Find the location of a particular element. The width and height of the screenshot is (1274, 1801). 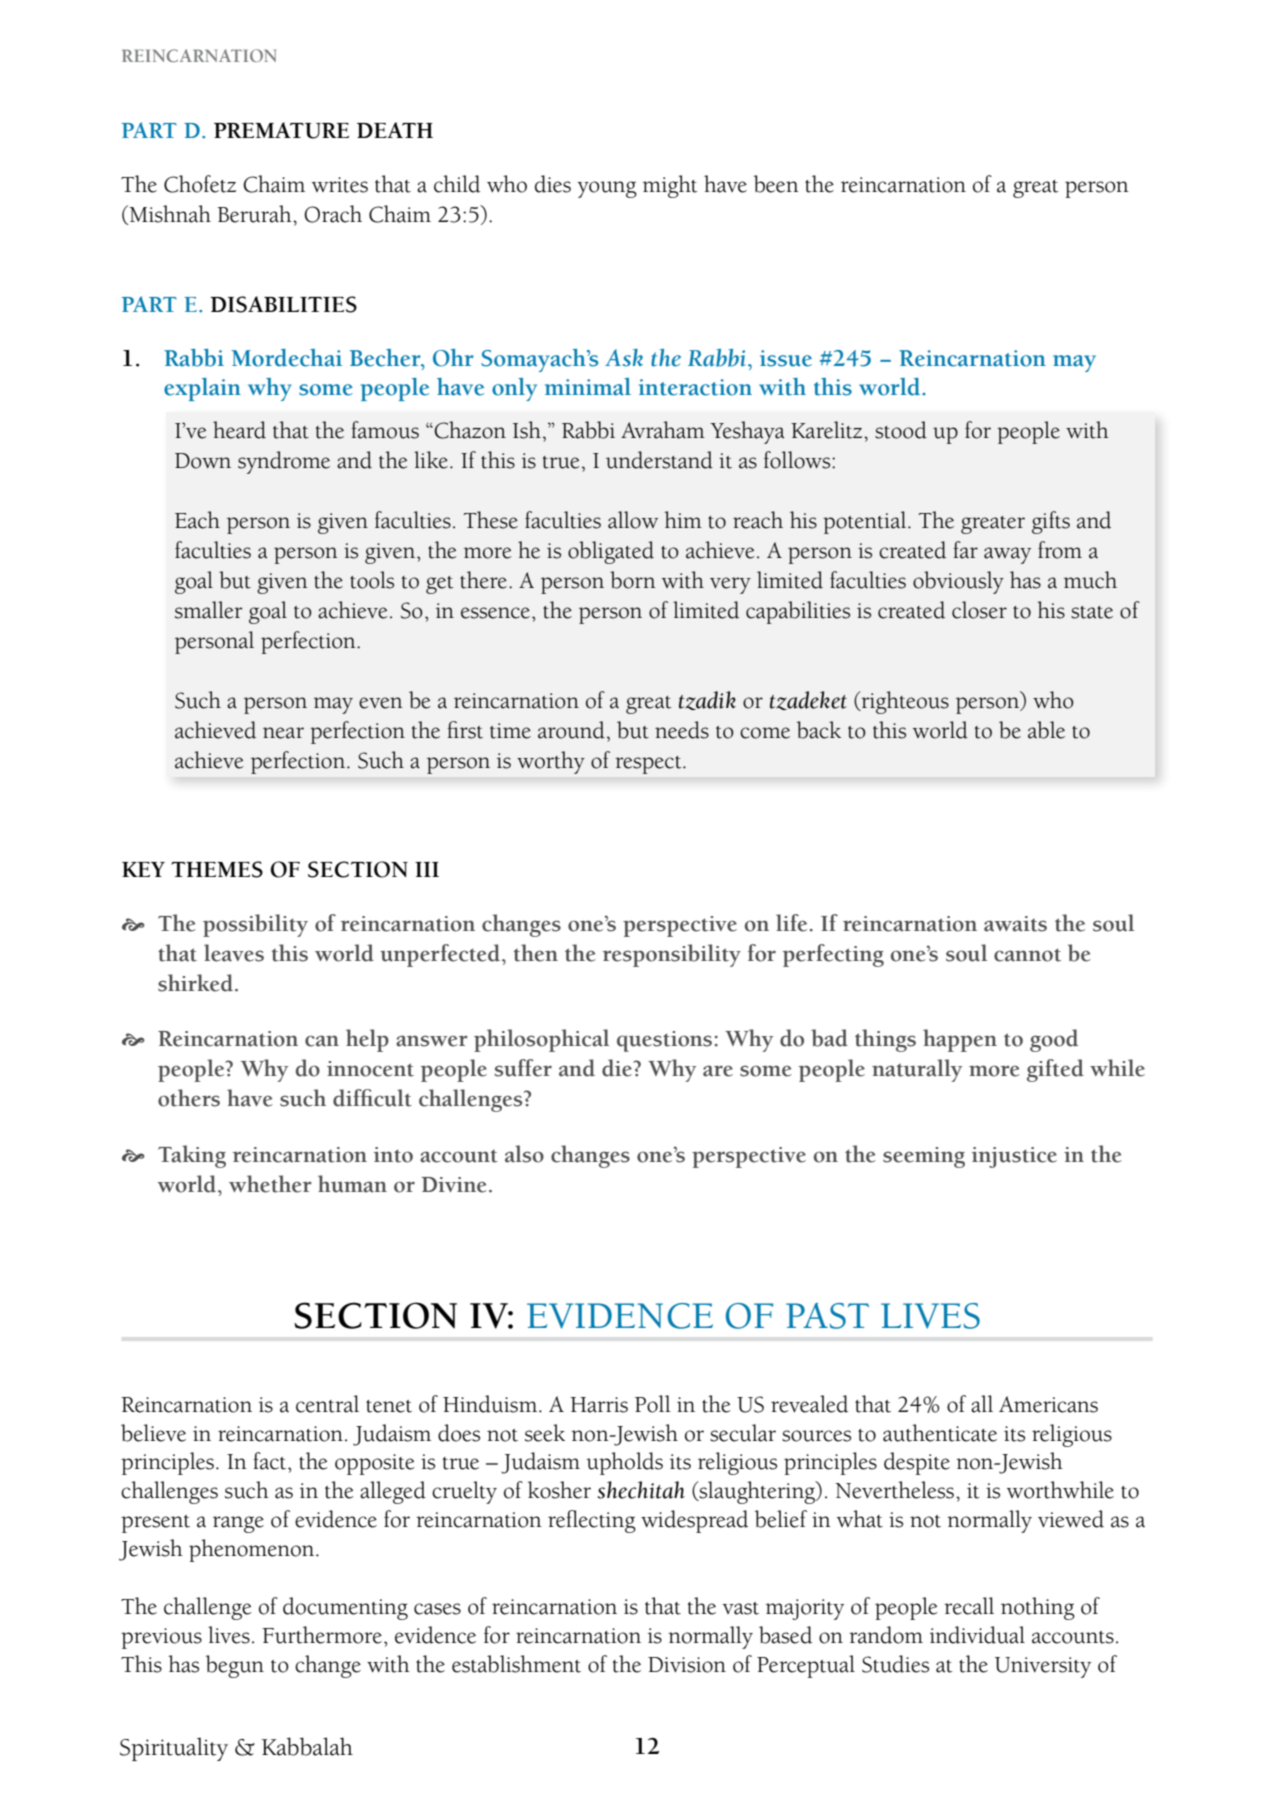

young is located at coordinates (607, 189).
